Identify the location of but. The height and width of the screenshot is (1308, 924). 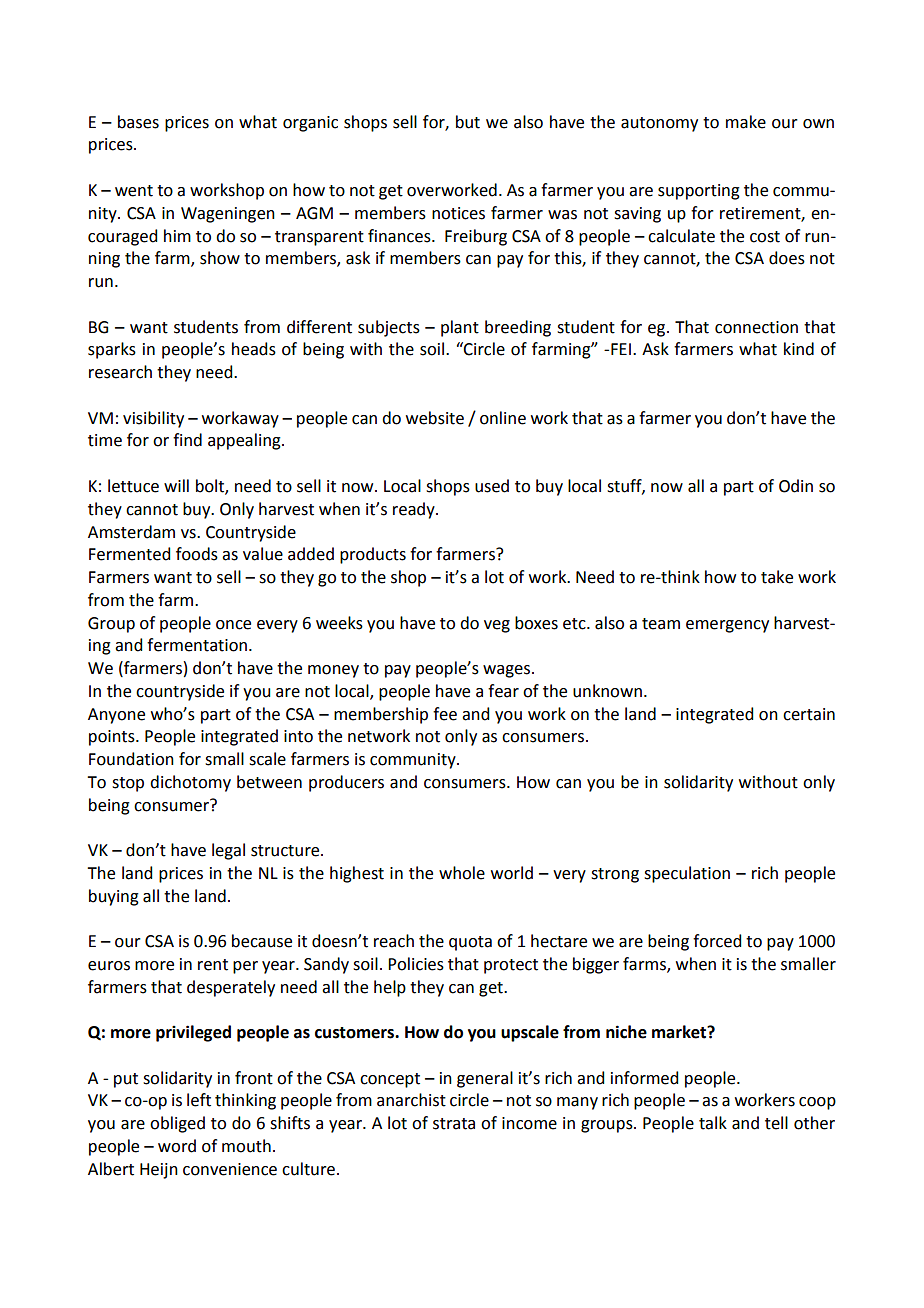
(468, 122).
